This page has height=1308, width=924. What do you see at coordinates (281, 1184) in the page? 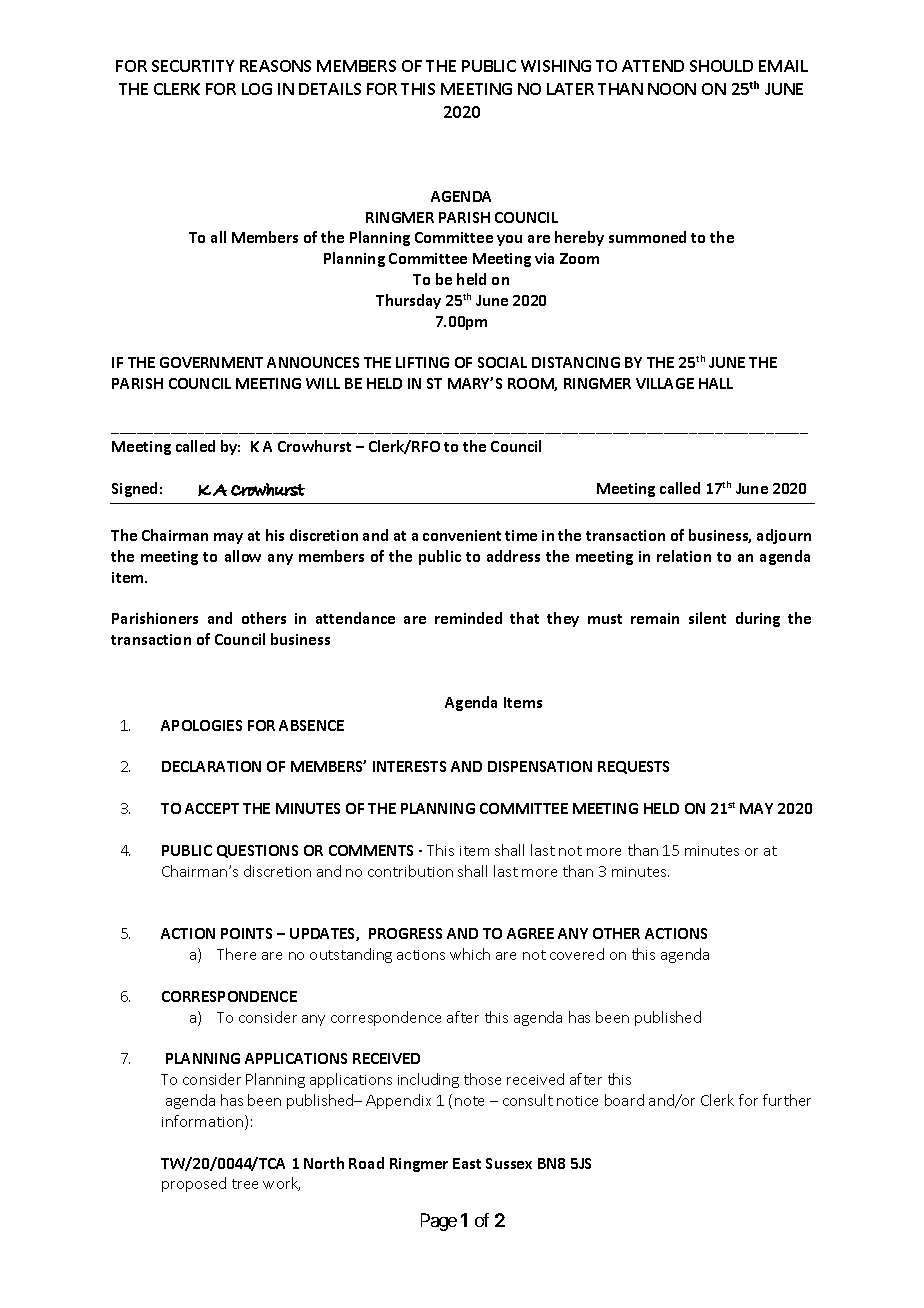
I see `work` at bounding box center [281, 1184].
